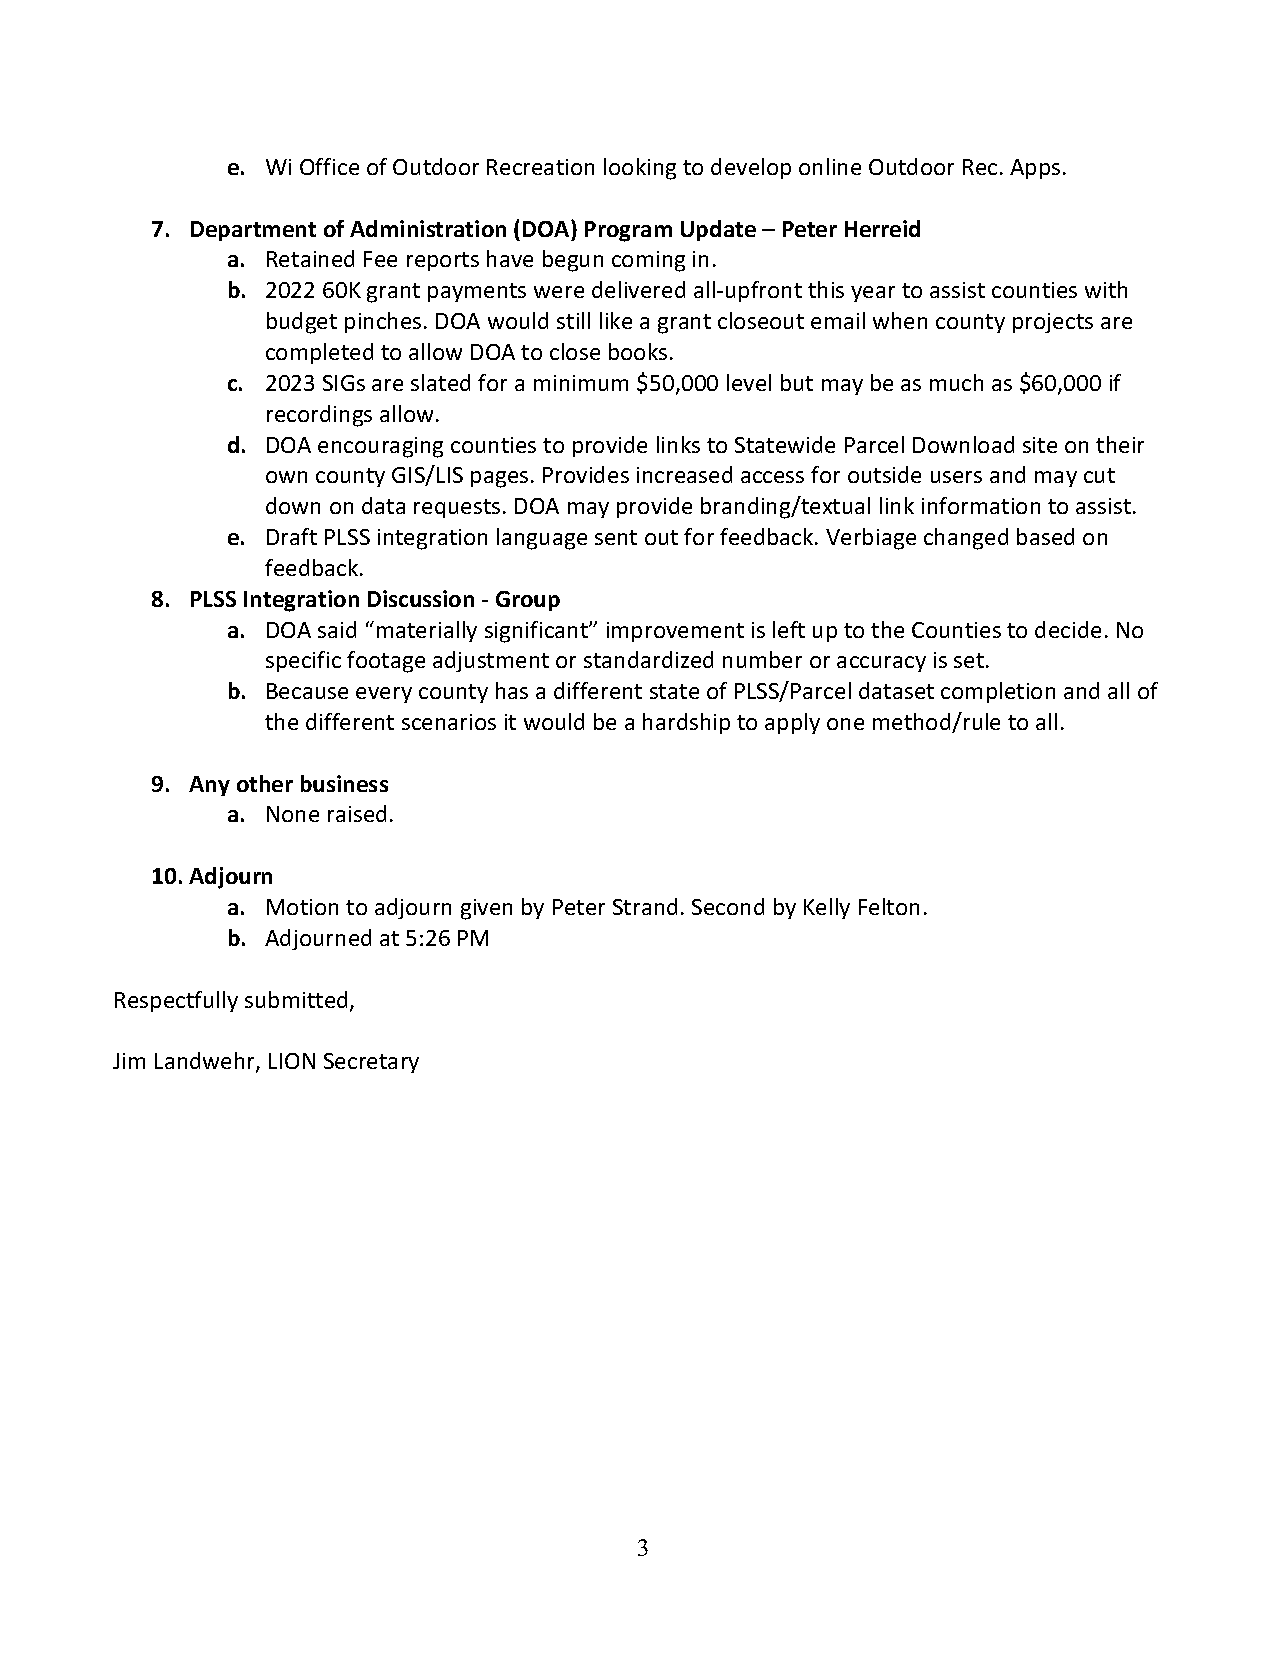  What do you see at coordinates (319, 353) in the screenshot?
I see `completed` at bounding box center [319, 353].
